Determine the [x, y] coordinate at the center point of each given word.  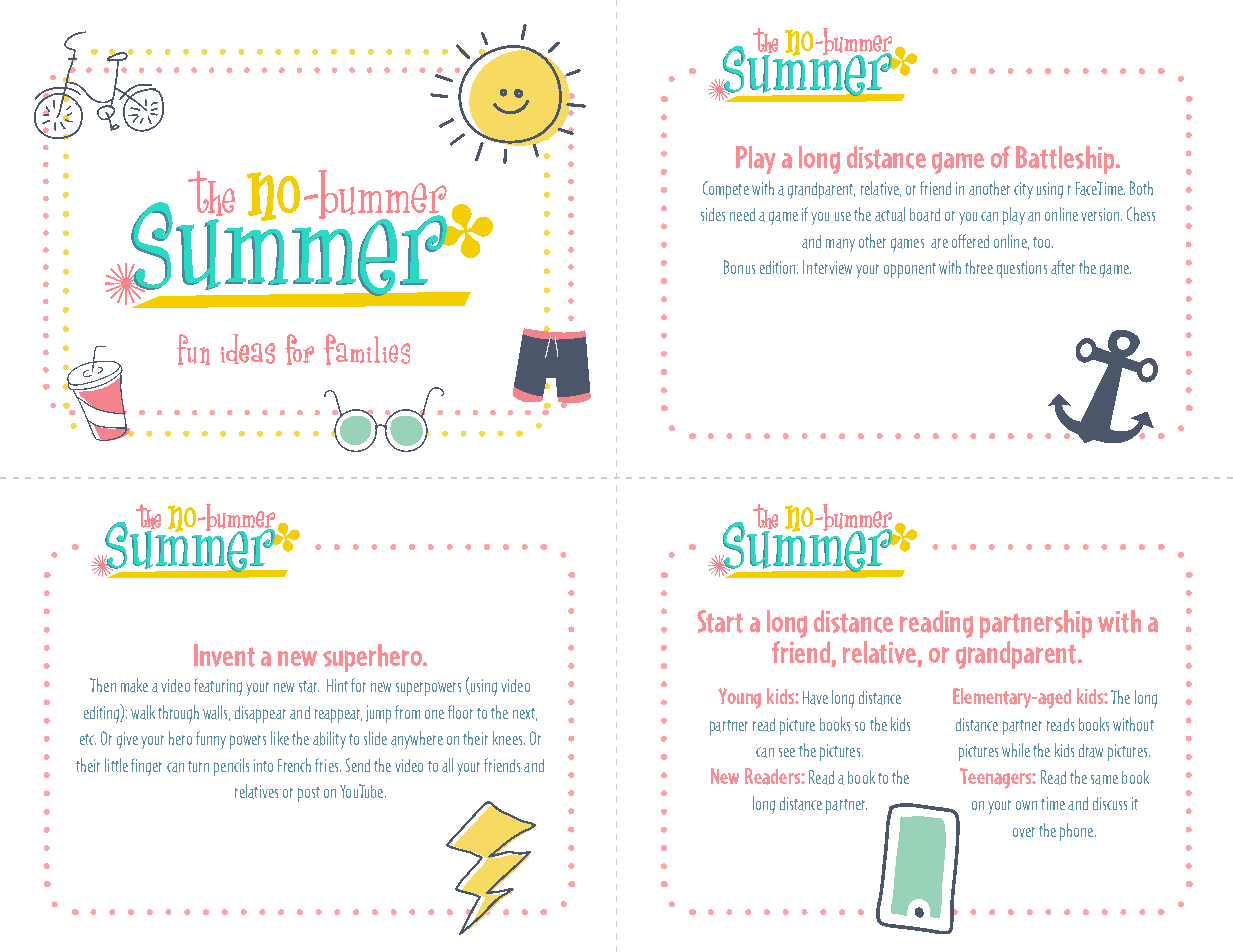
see [787, 752]
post [309, 794]
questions [1022, 269]
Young [739, 698]
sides [713, 214]
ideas [247, 349]
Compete [726, 190]
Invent [224, 655]
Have [815, 698]
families [367, 349]
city [1023, 190]
